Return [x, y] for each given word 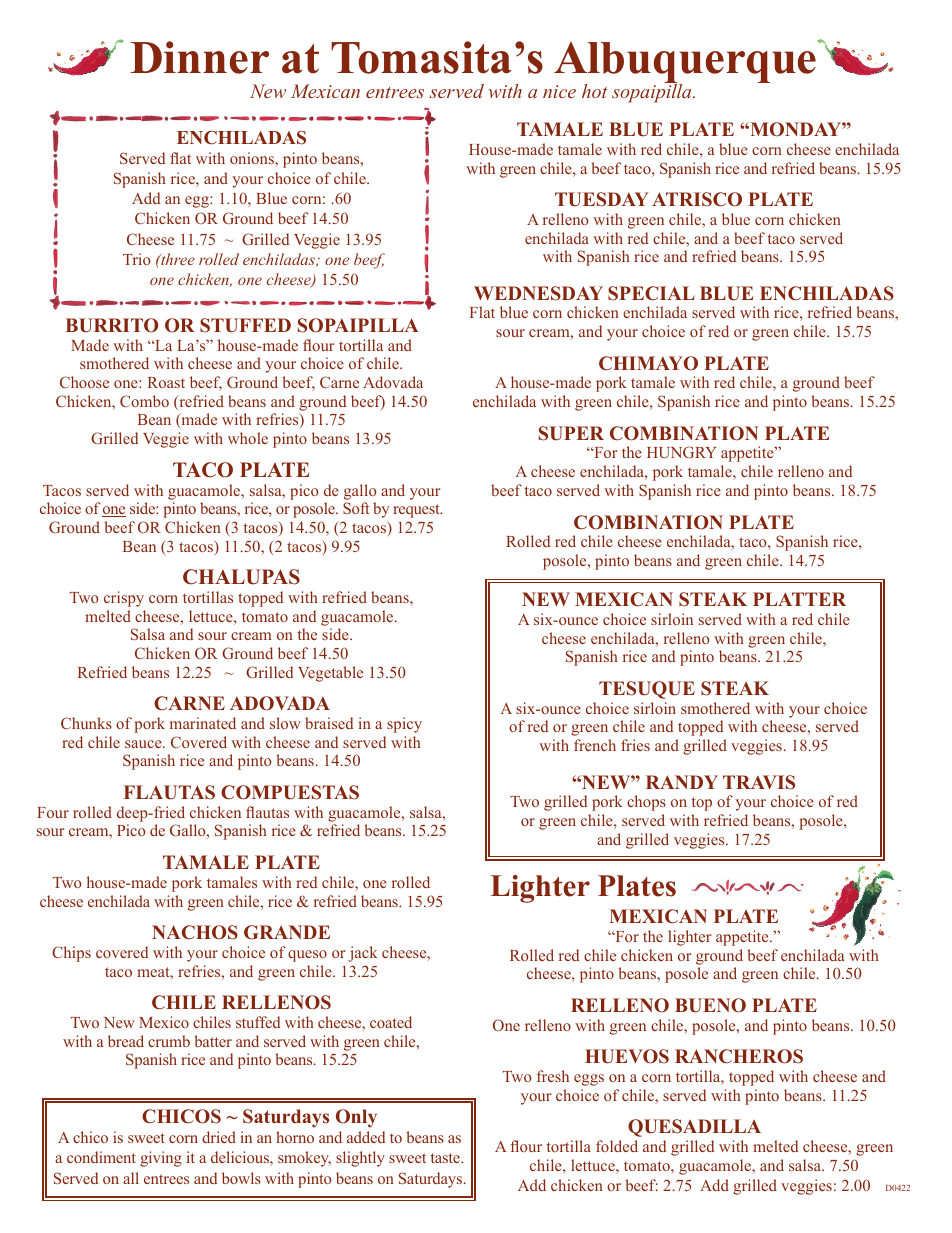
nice [559, 91]
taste [446, 1158]
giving [161, 1159]
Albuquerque [686, 63]
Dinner [199, 57]
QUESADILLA [694, 1128]
